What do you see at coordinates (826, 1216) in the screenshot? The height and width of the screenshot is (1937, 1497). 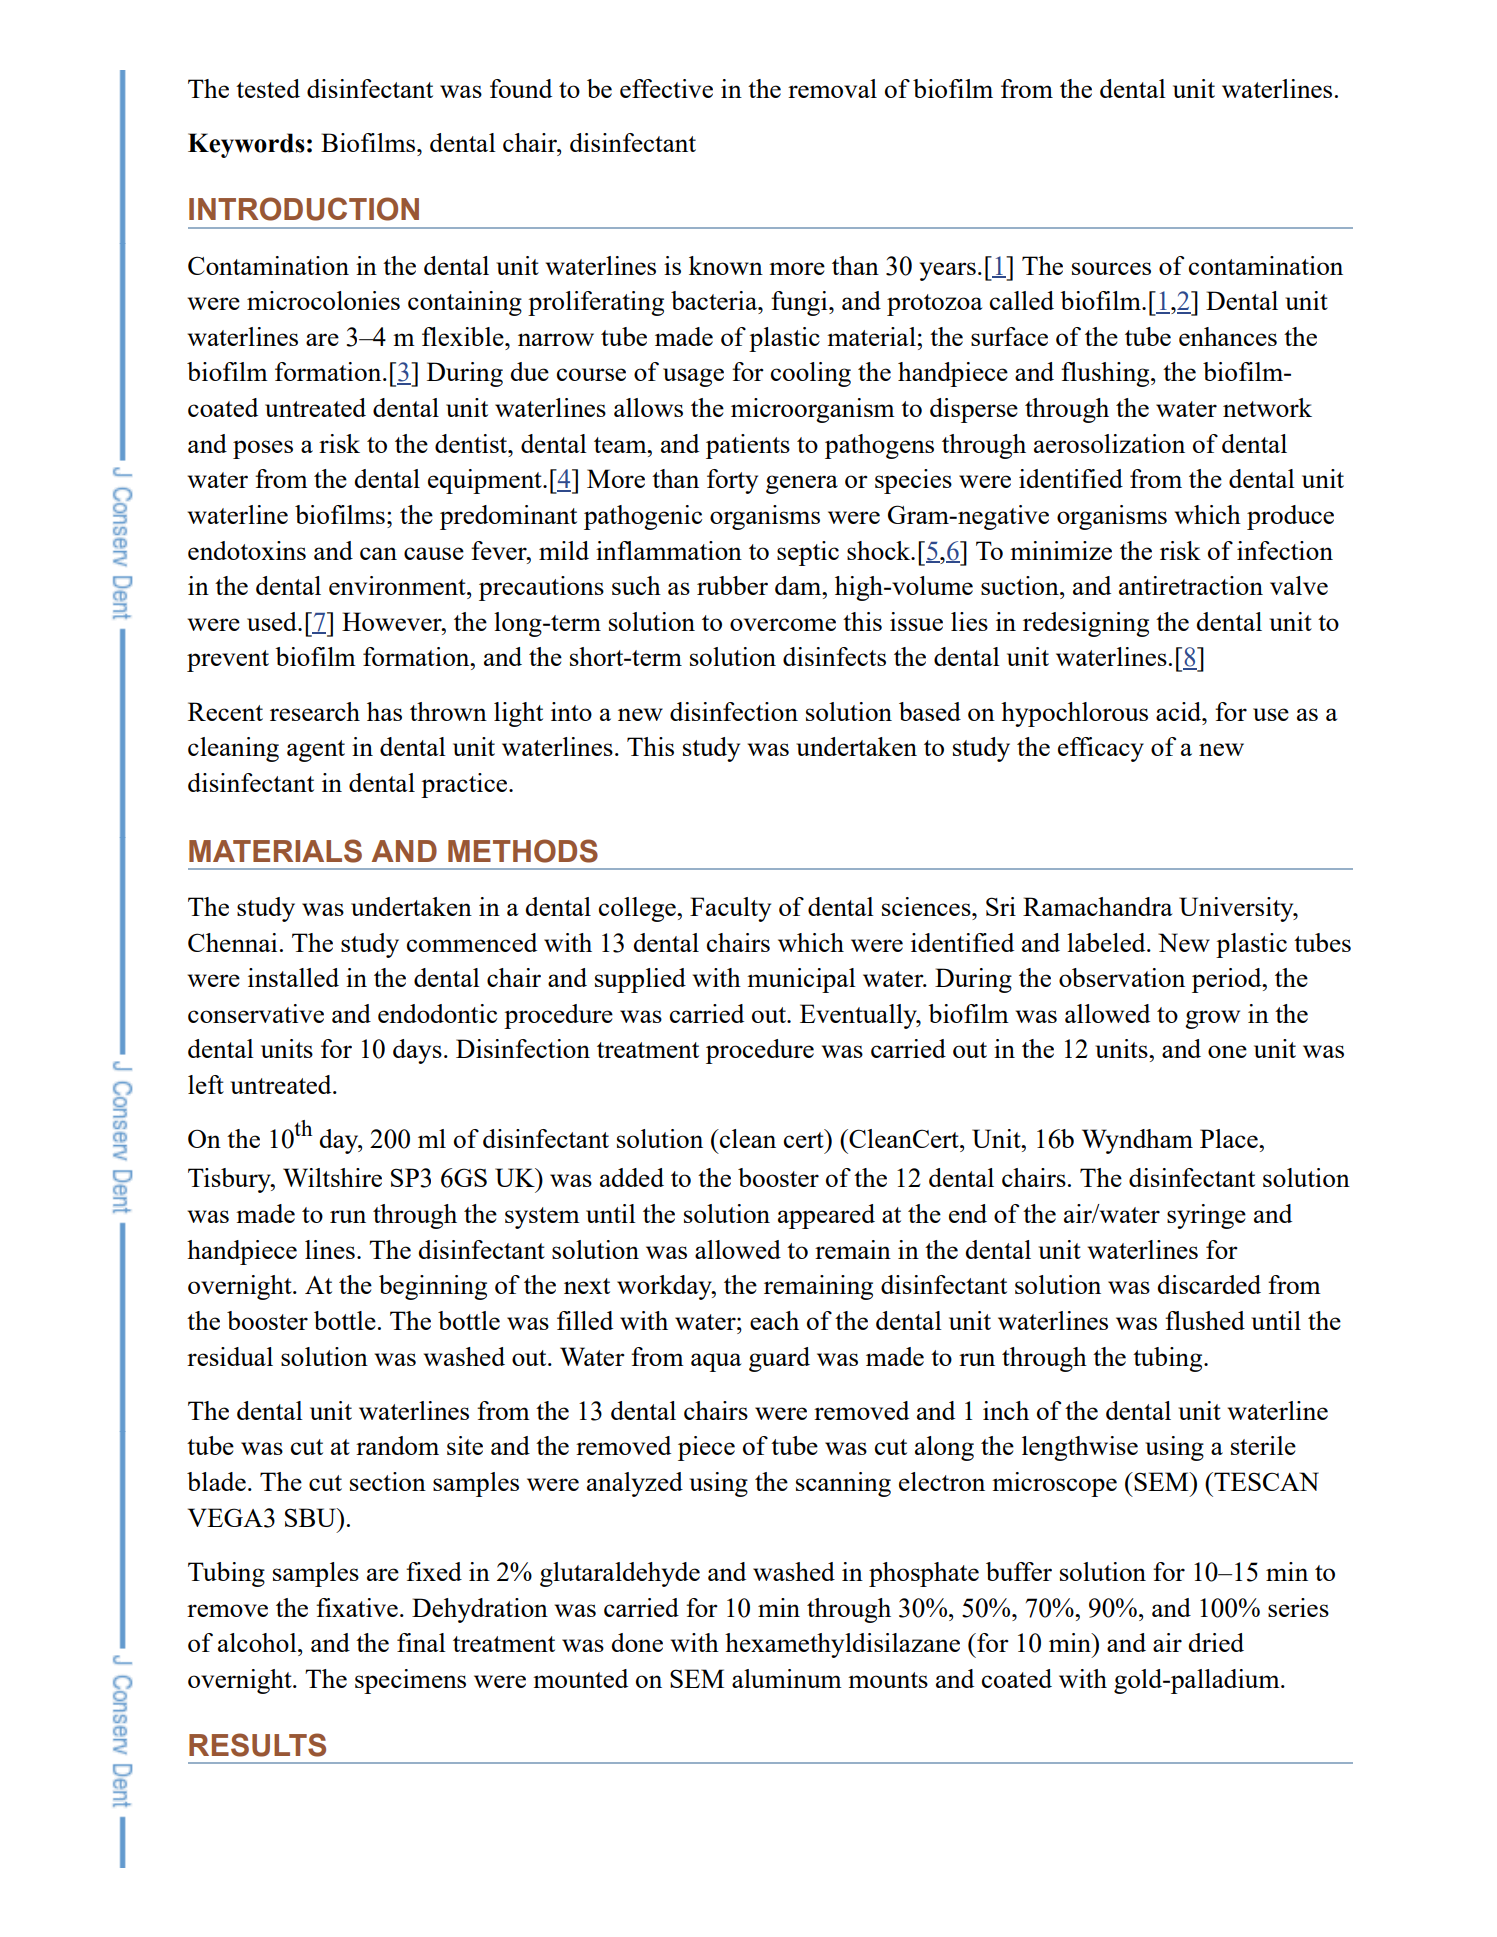 I see `appeared` at bounding box center [826, 1216].
